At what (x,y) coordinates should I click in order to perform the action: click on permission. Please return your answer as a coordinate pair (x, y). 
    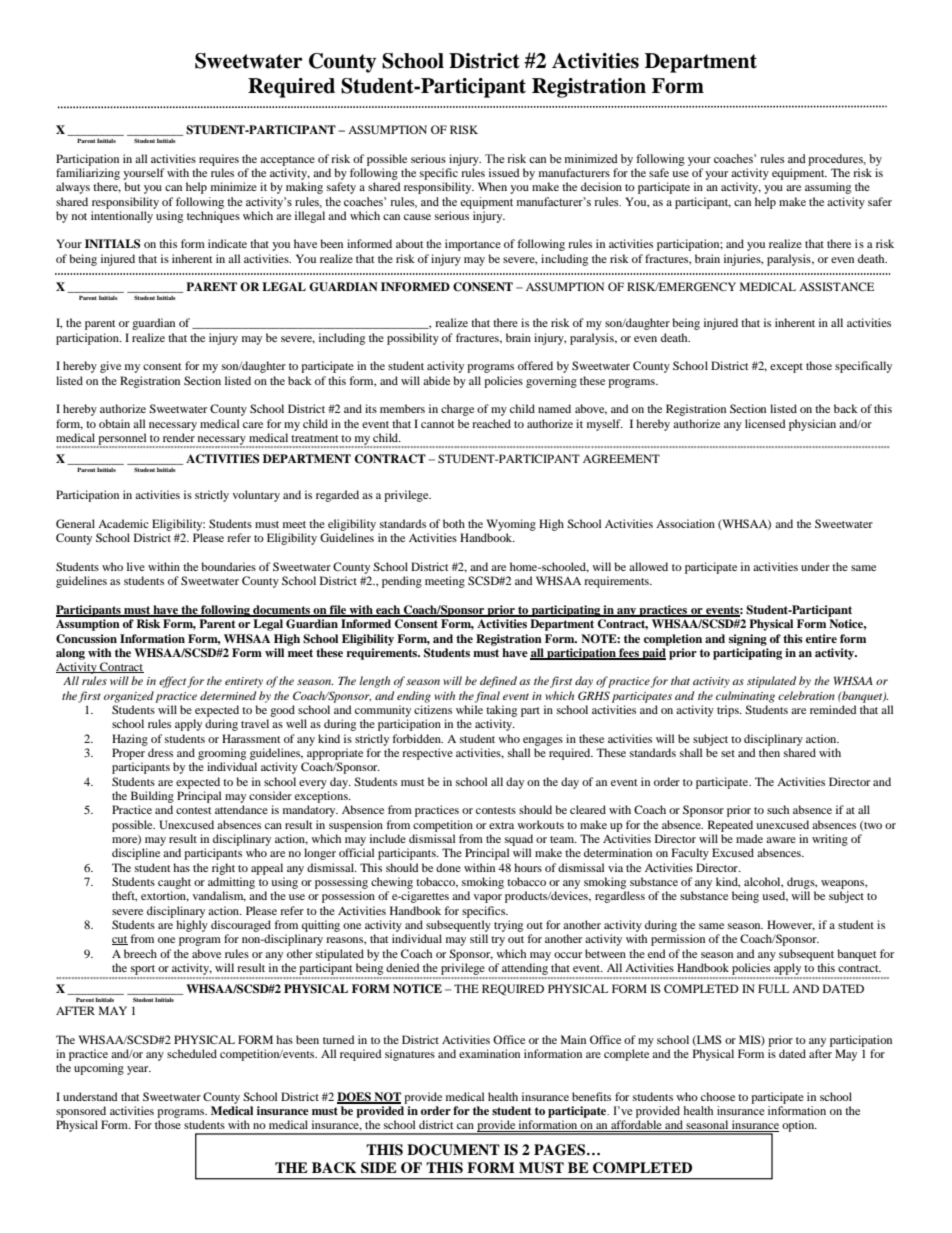
    Looking at the image, I should click on (678, 940).
